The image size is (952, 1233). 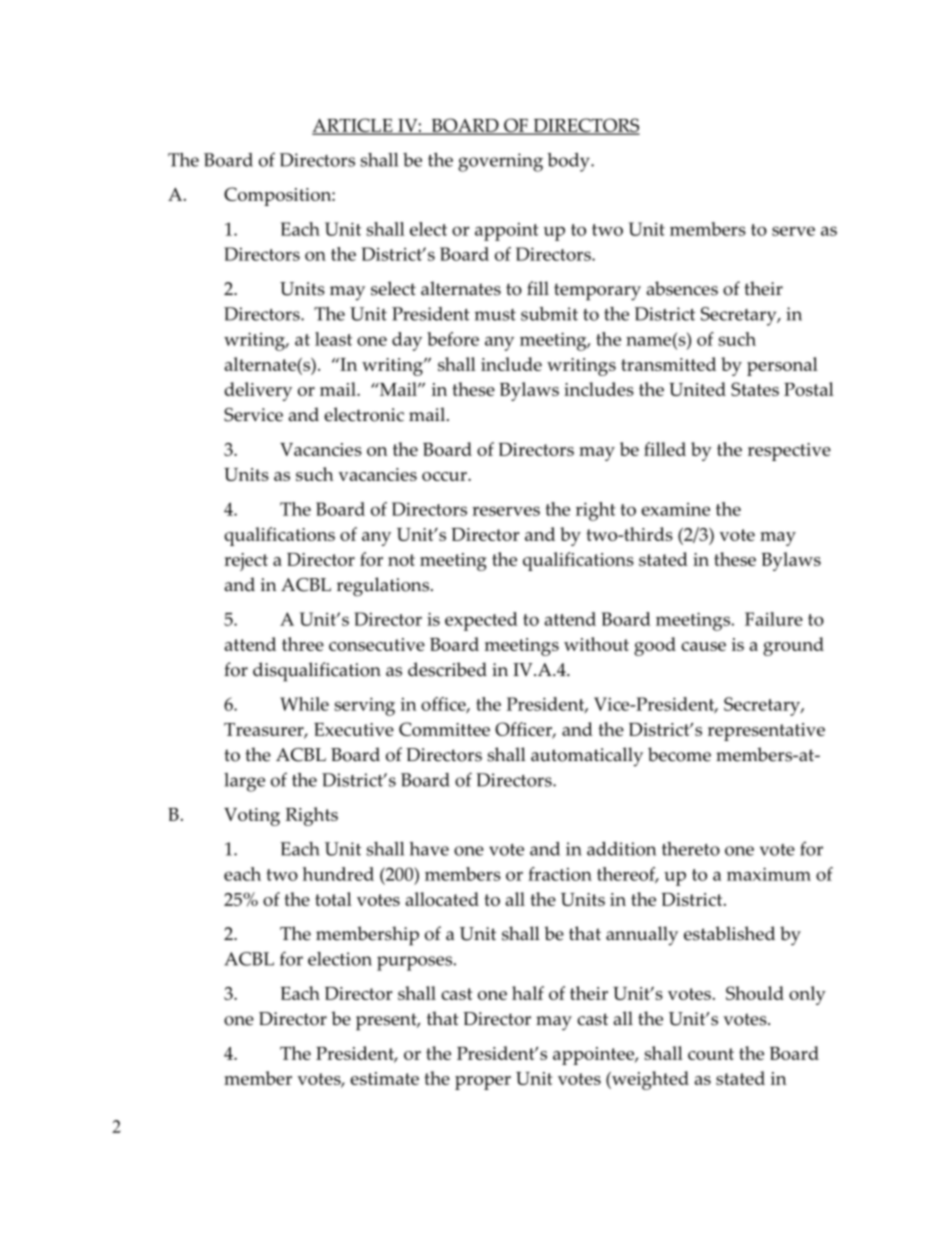 I want to click on three, so click(x=303, y=644).
